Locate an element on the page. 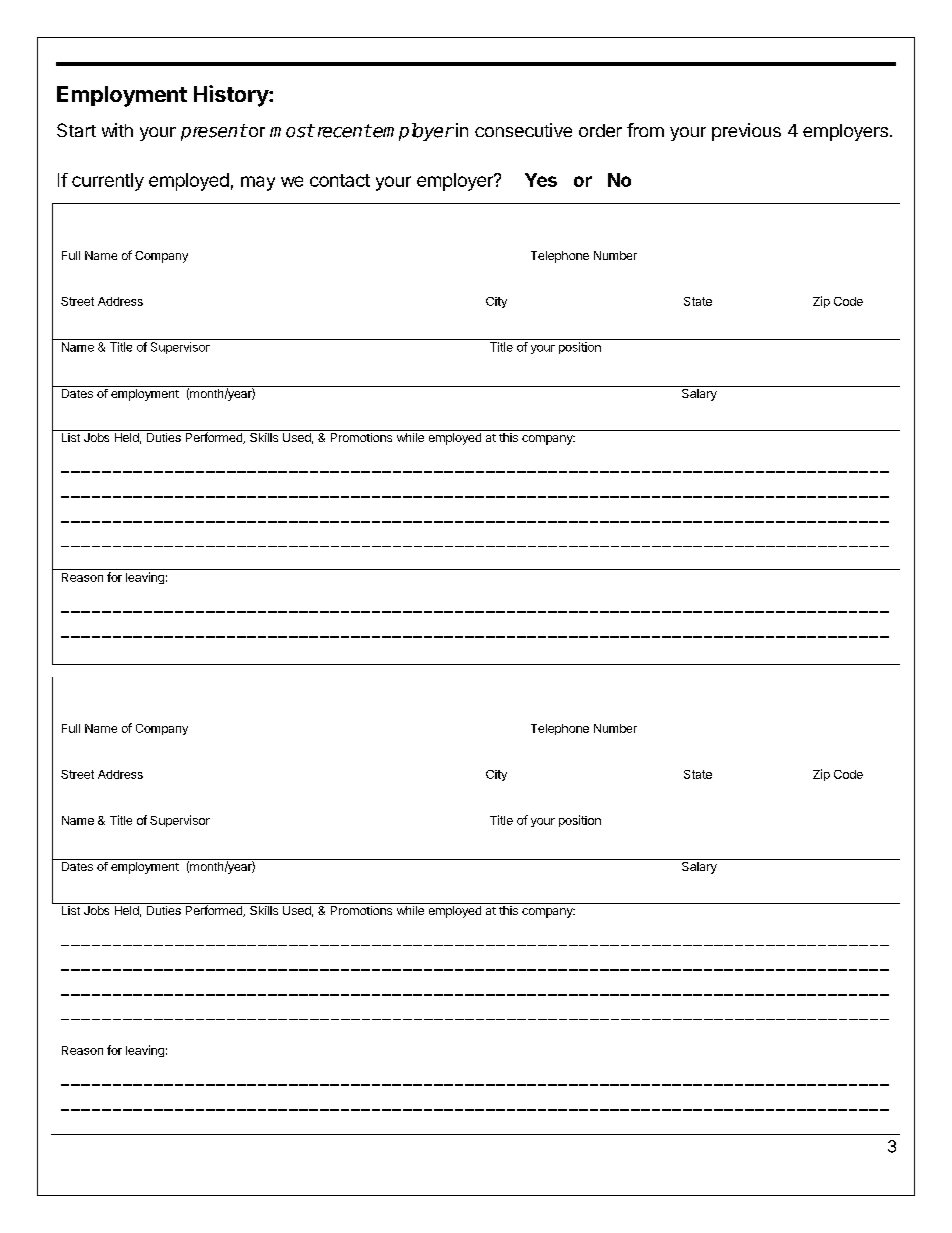 The width and height of the page is (952, 1233). previous is located at coordinates (746, 132).
